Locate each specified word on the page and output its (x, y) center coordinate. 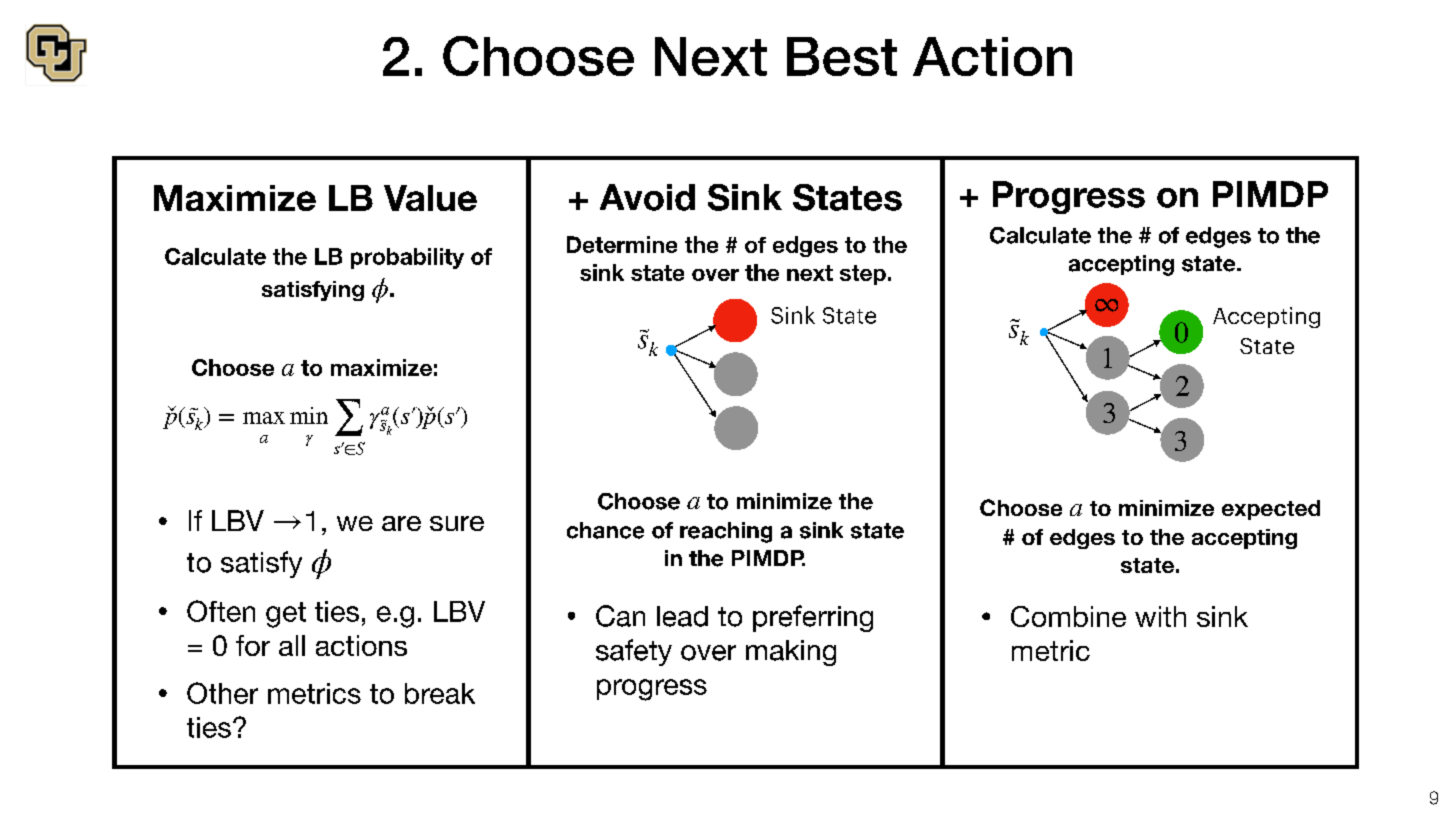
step (863, 275)
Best (842, 56)
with (1160, 616)
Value (430, 198)
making (791, 653)
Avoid (647, 197)
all (292, 645)
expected (1271, 510)
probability (407, 258)
